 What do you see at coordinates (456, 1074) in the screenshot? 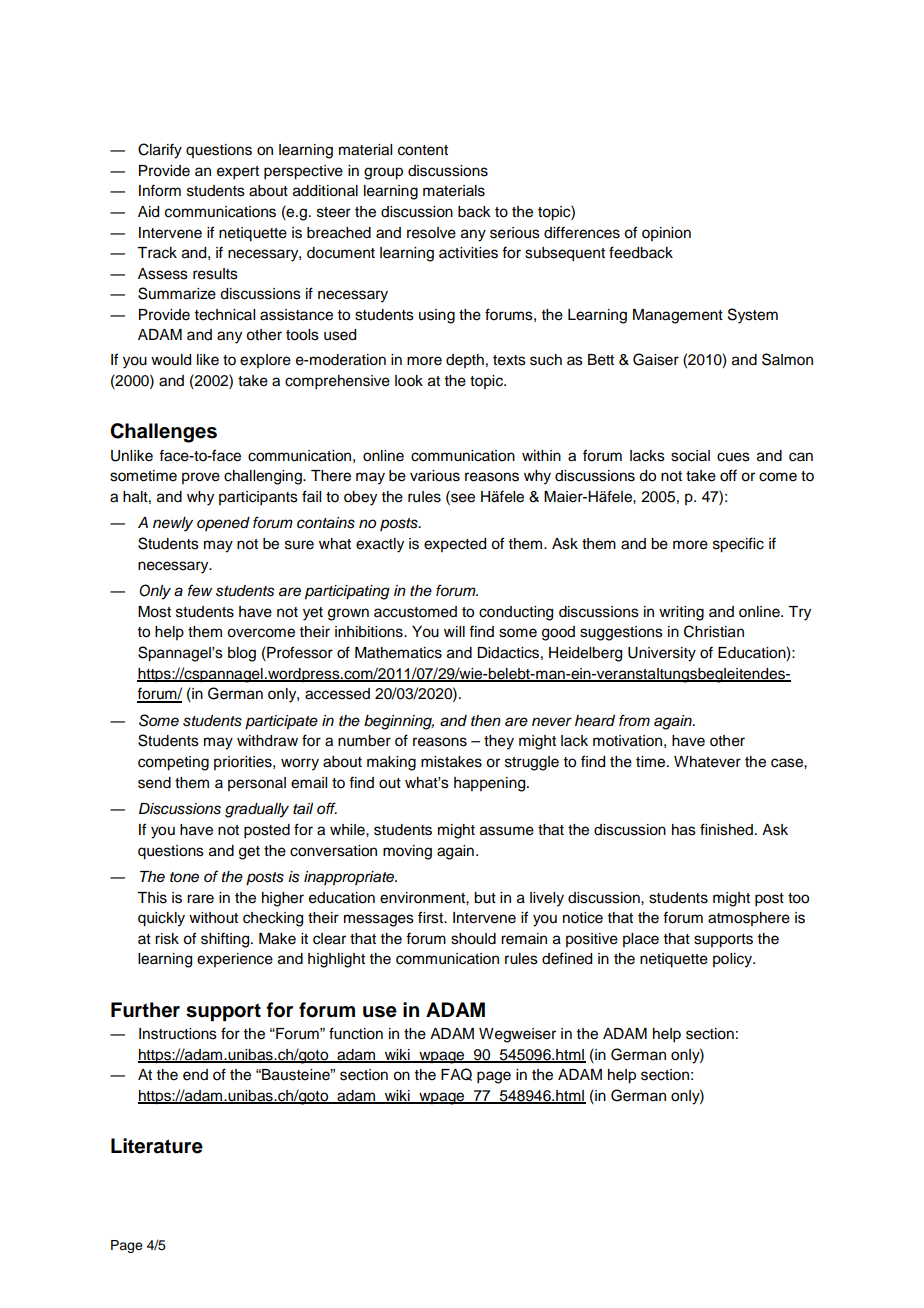
I see `FAQ` at bounding box center [456, 1074].
